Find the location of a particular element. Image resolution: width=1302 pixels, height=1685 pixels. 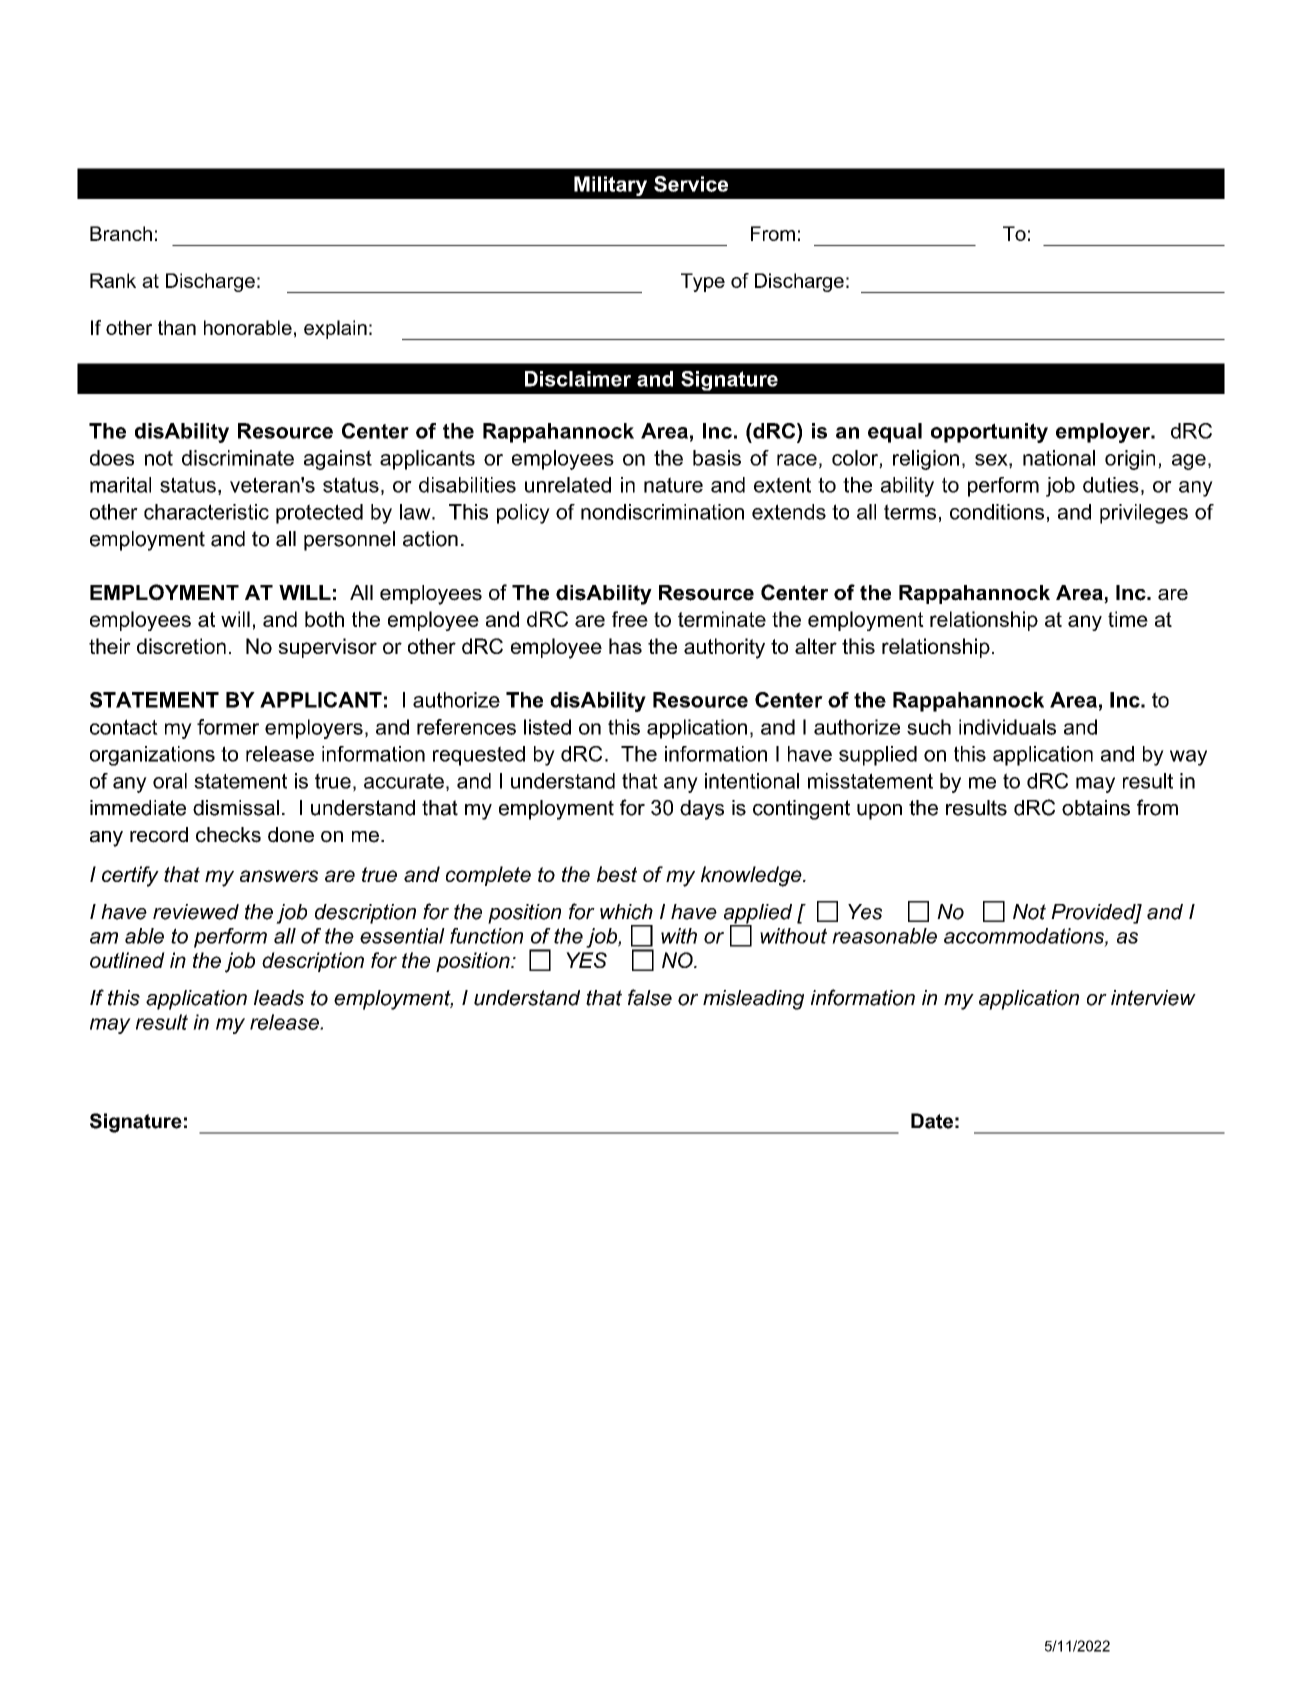

leads is located at coordinates (279, 998).
